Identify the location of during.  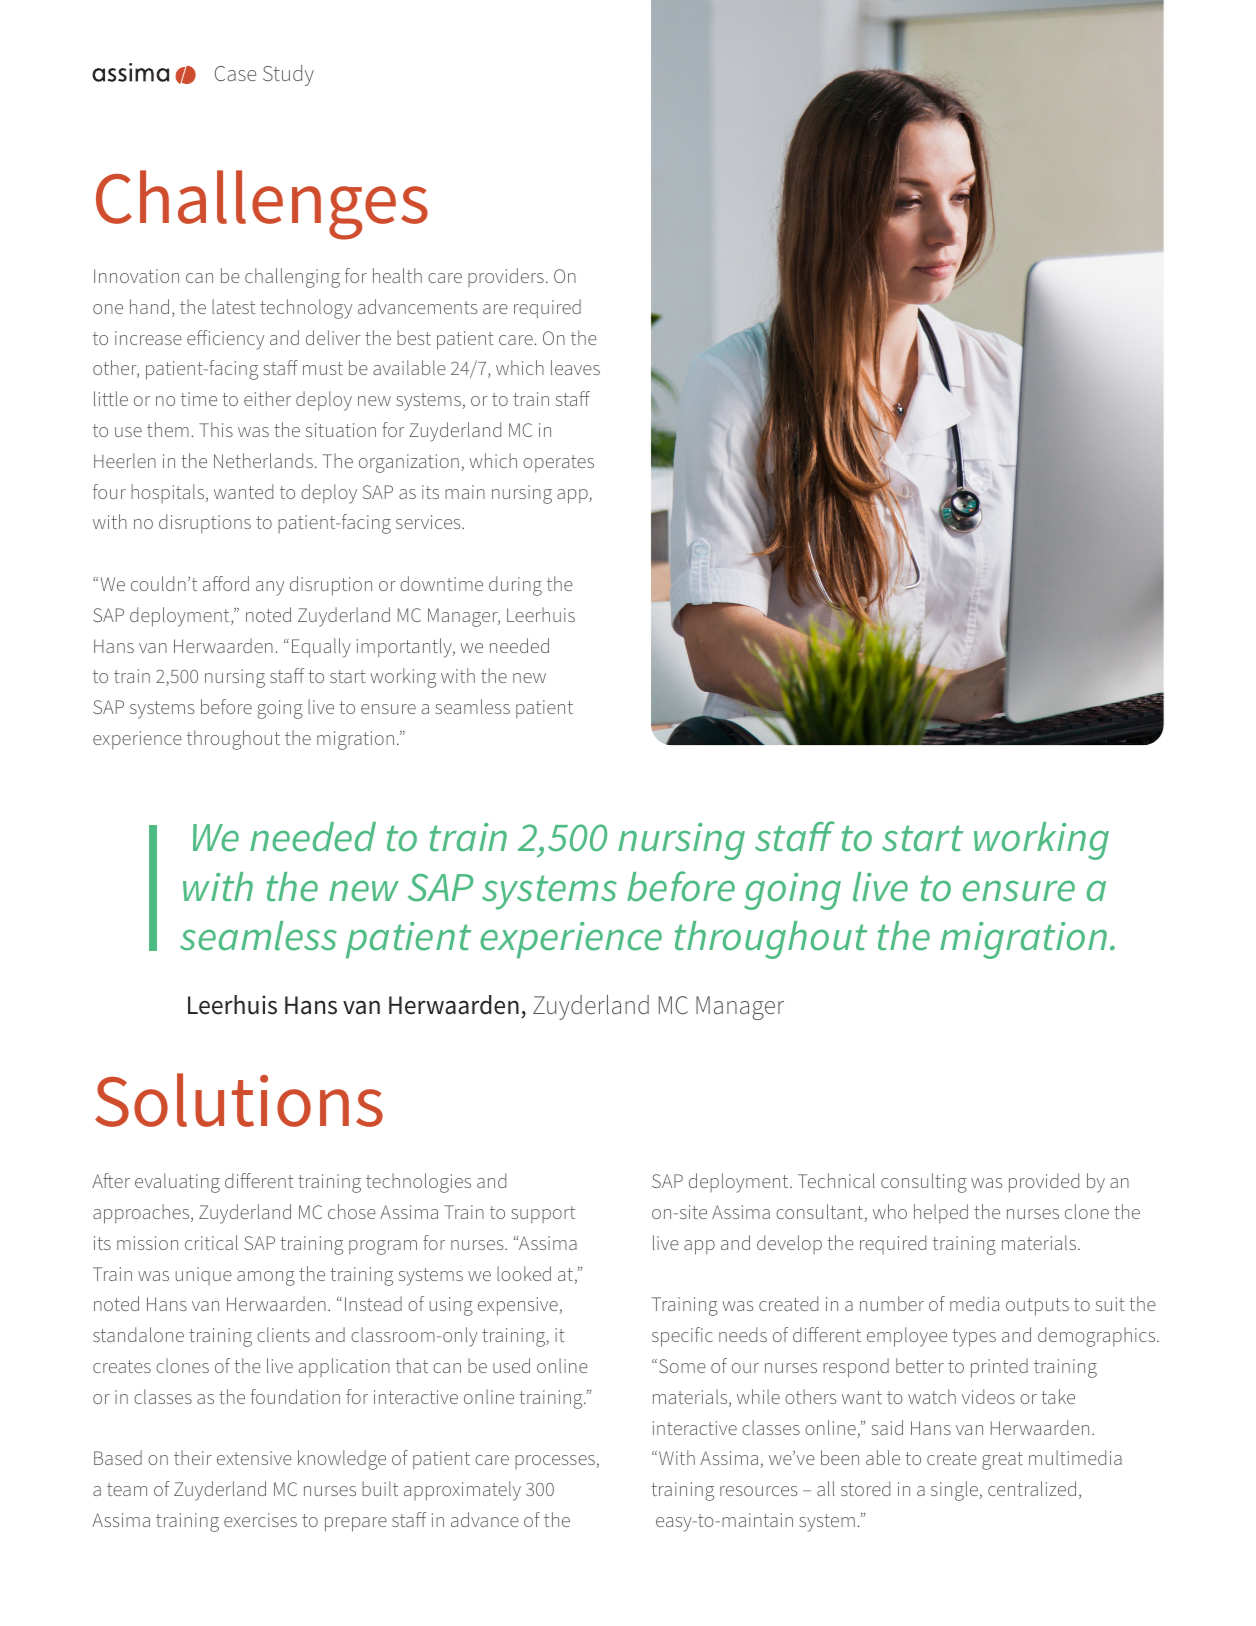
(515, 586).
